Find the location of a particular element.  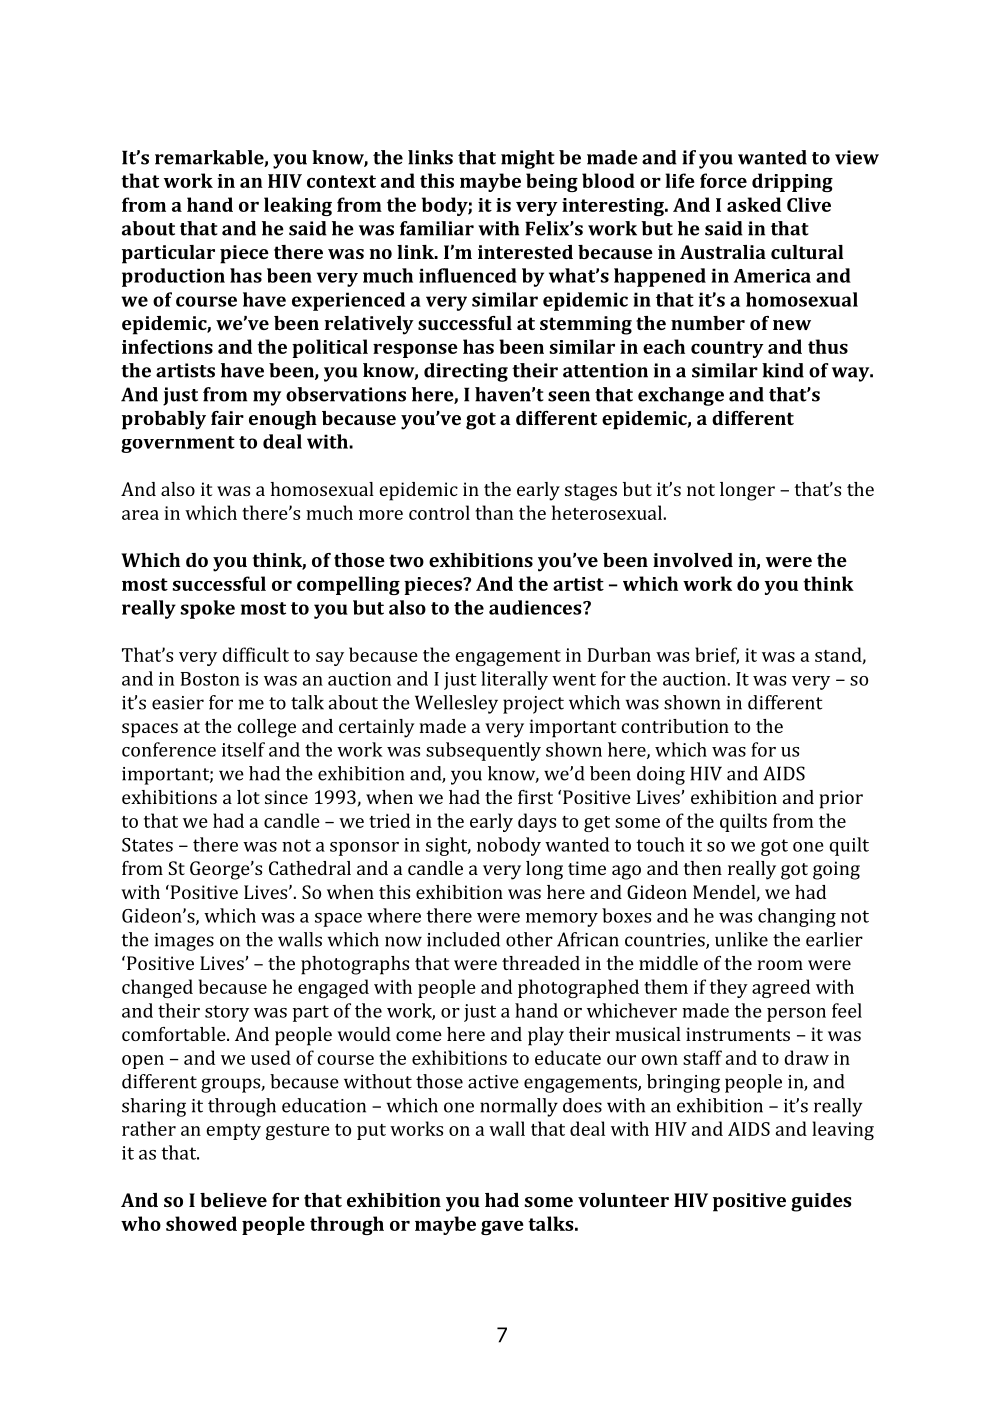

images is located at coordinates (184, 942).
